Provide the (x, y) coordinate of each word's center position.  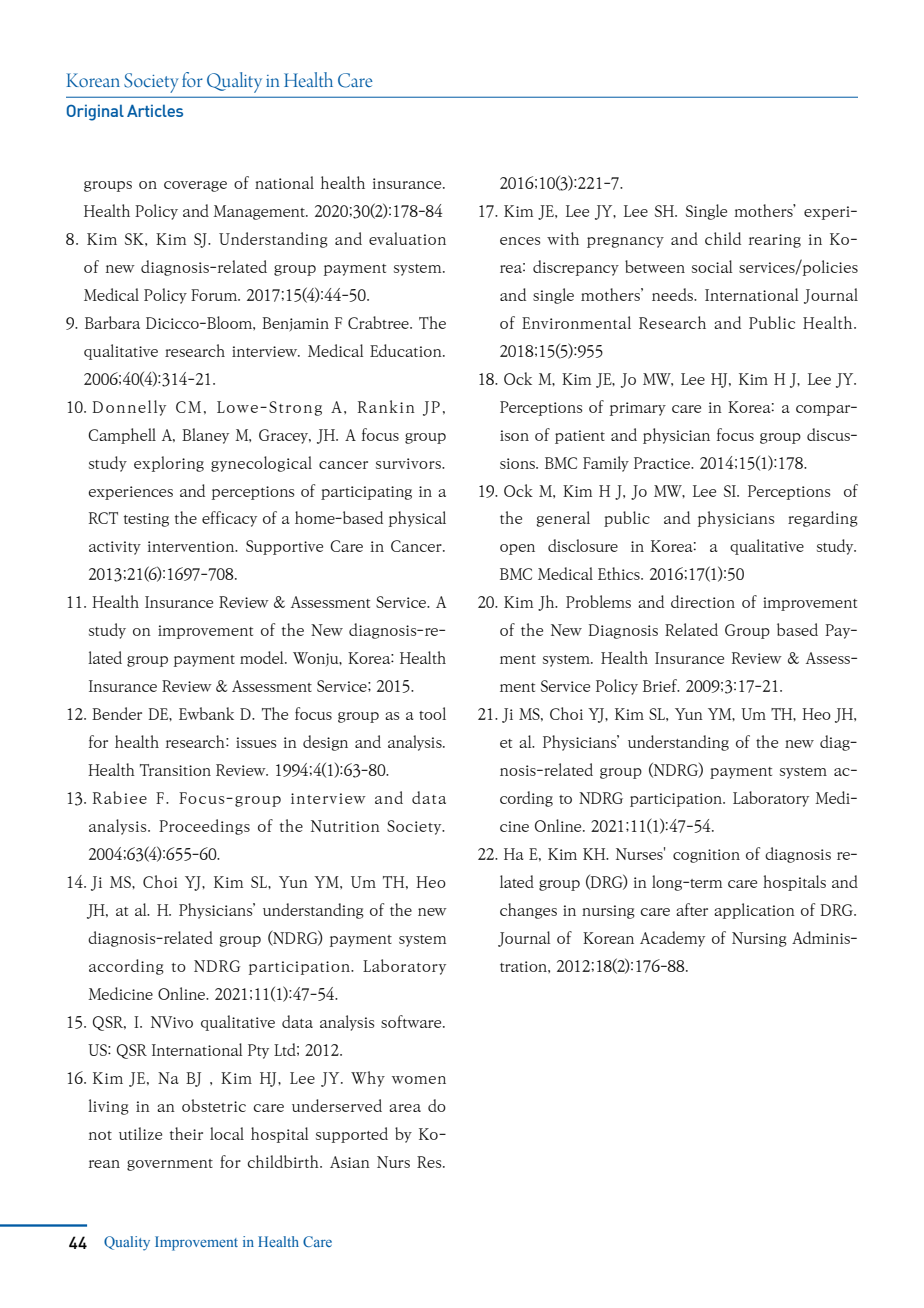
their (186, 1133)
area (405, 1108)
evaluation (407, 238)
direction (703, 601)
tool (432, 713)
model (263, 657)
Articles (155, 110)
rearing (775, 241)
